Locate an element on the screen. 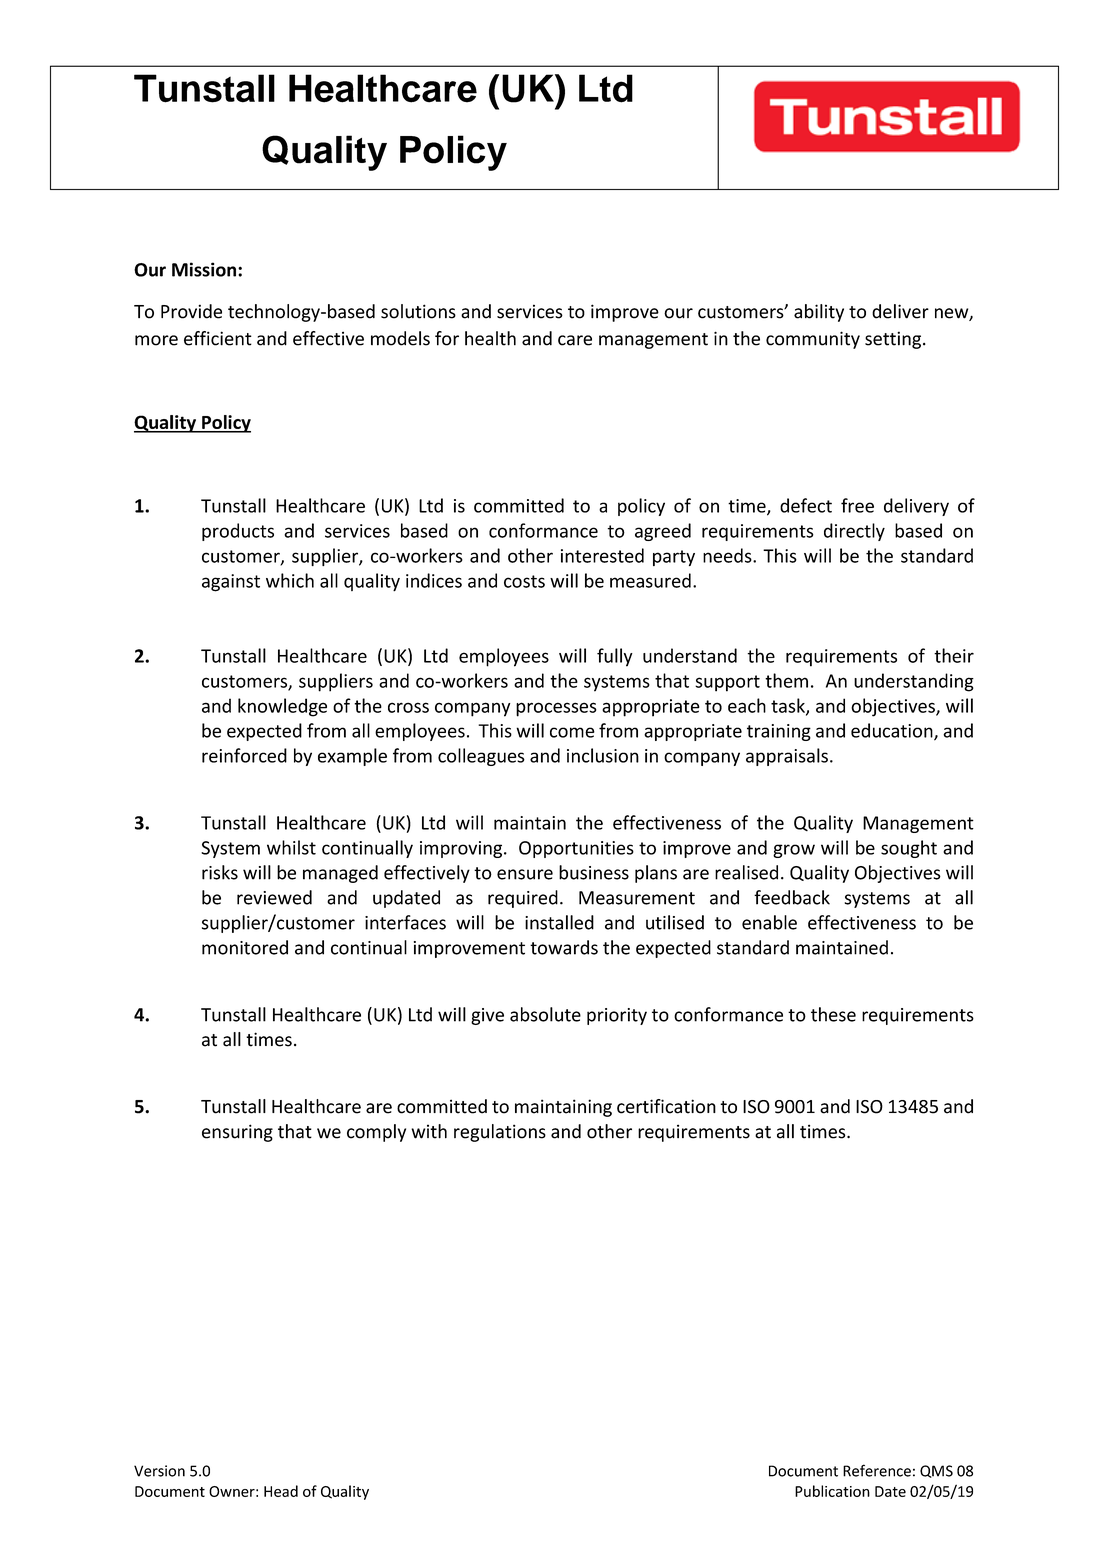 The width and height of the screenshot is (1108, 1567). ensure is located at coordinates (525, 874).
